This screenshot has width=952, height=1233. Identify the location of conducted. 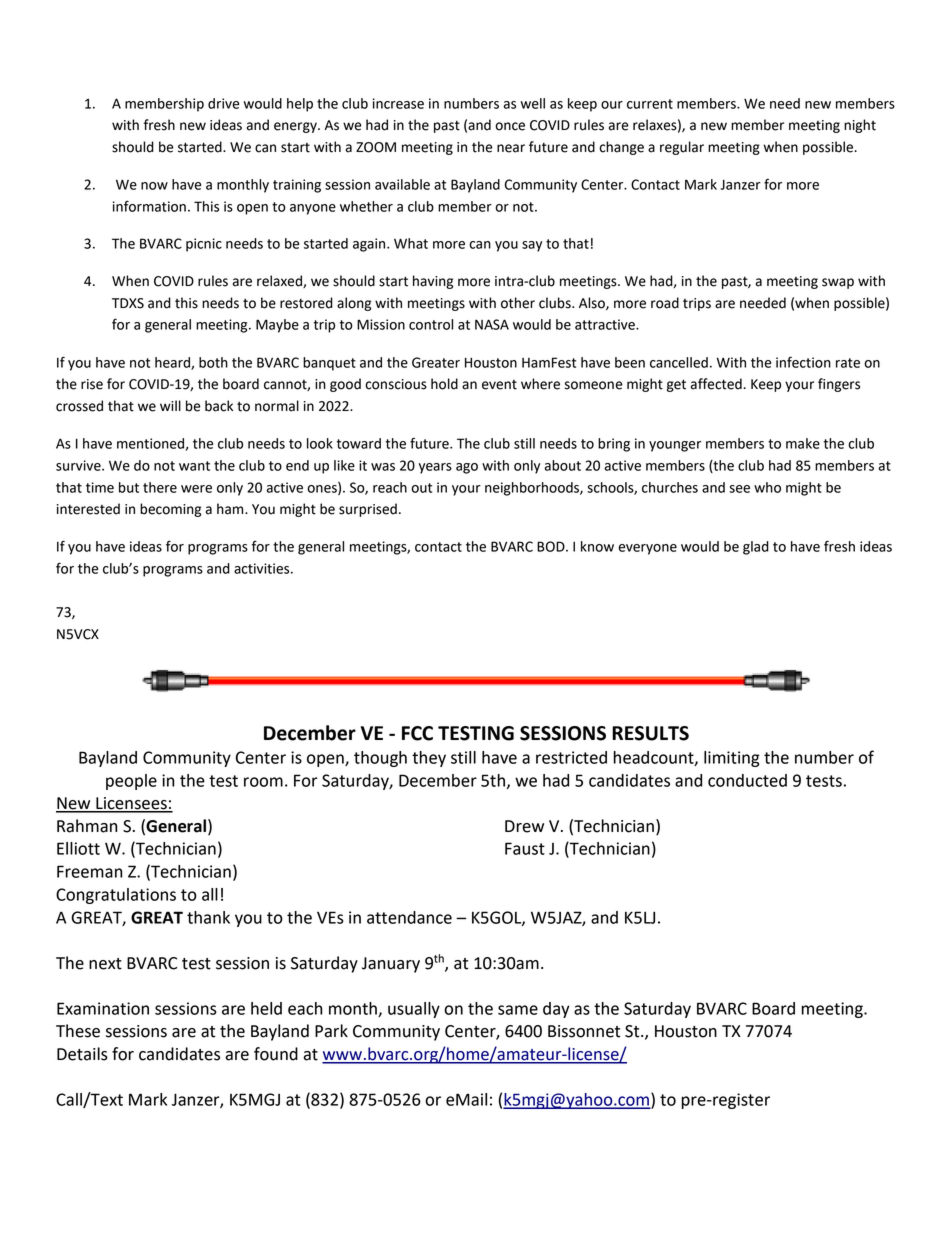
(747, 780).
